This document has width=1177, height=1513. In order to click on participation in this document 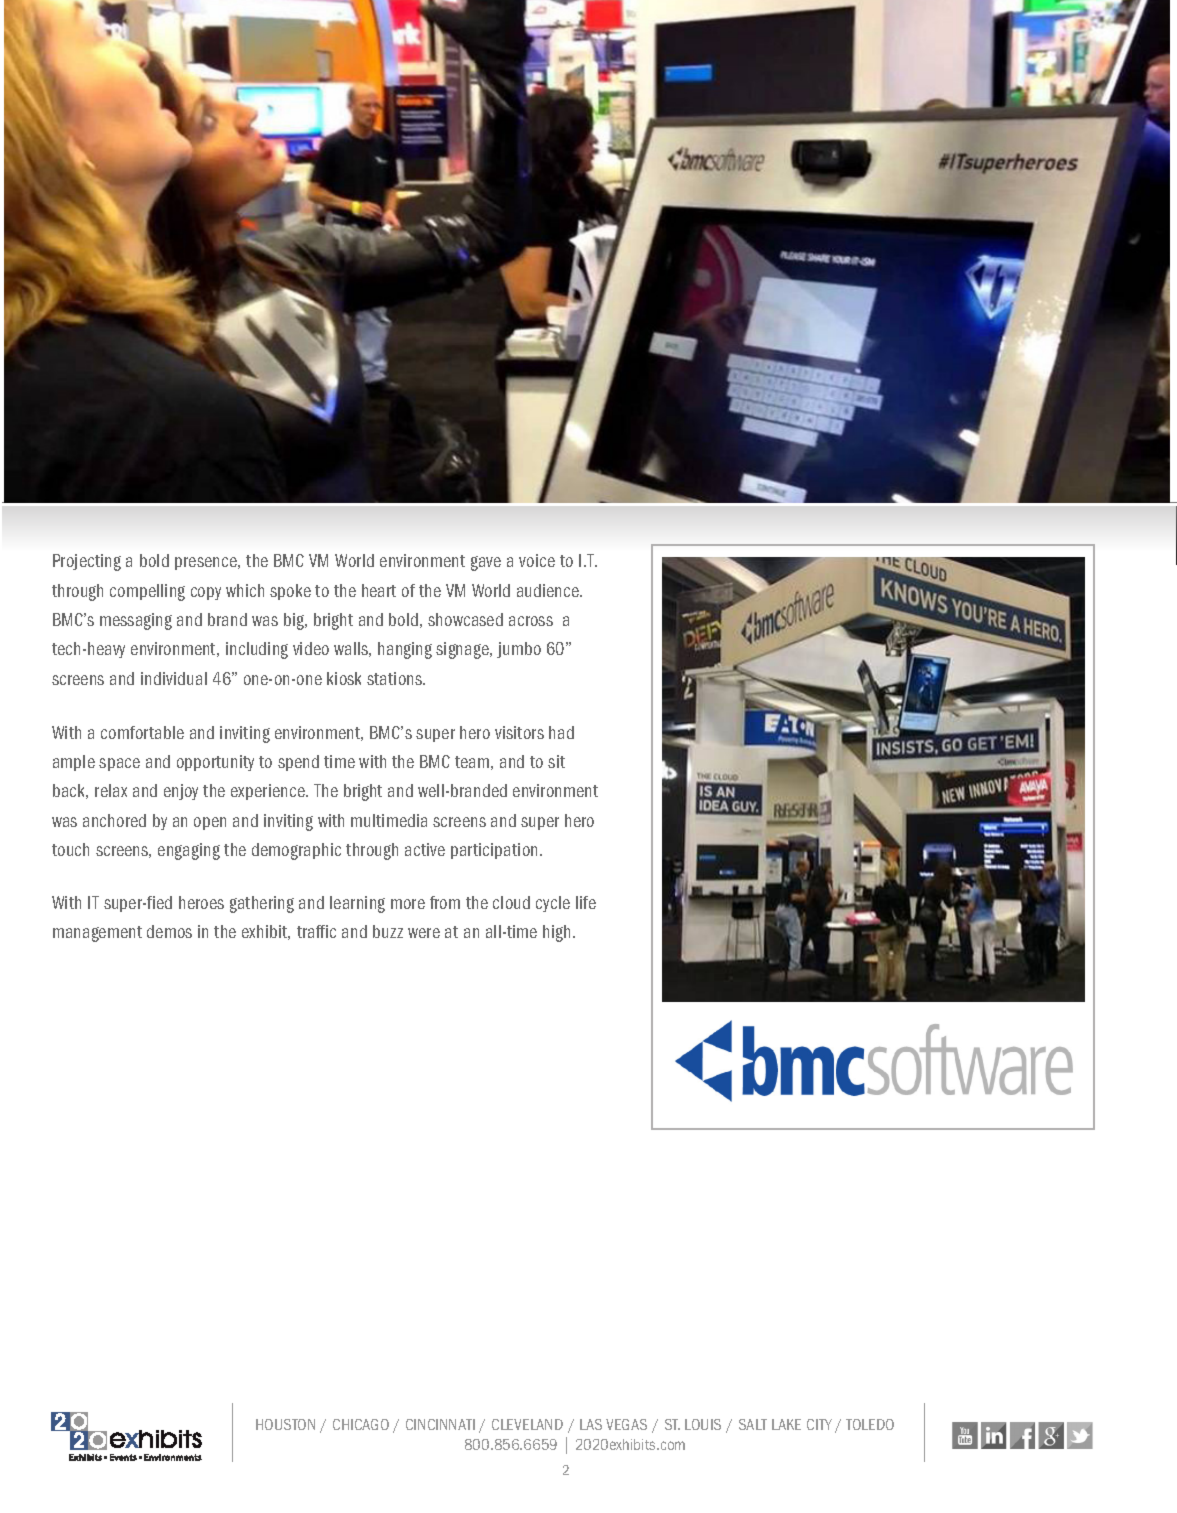, I will do `click(496, 851)`.
